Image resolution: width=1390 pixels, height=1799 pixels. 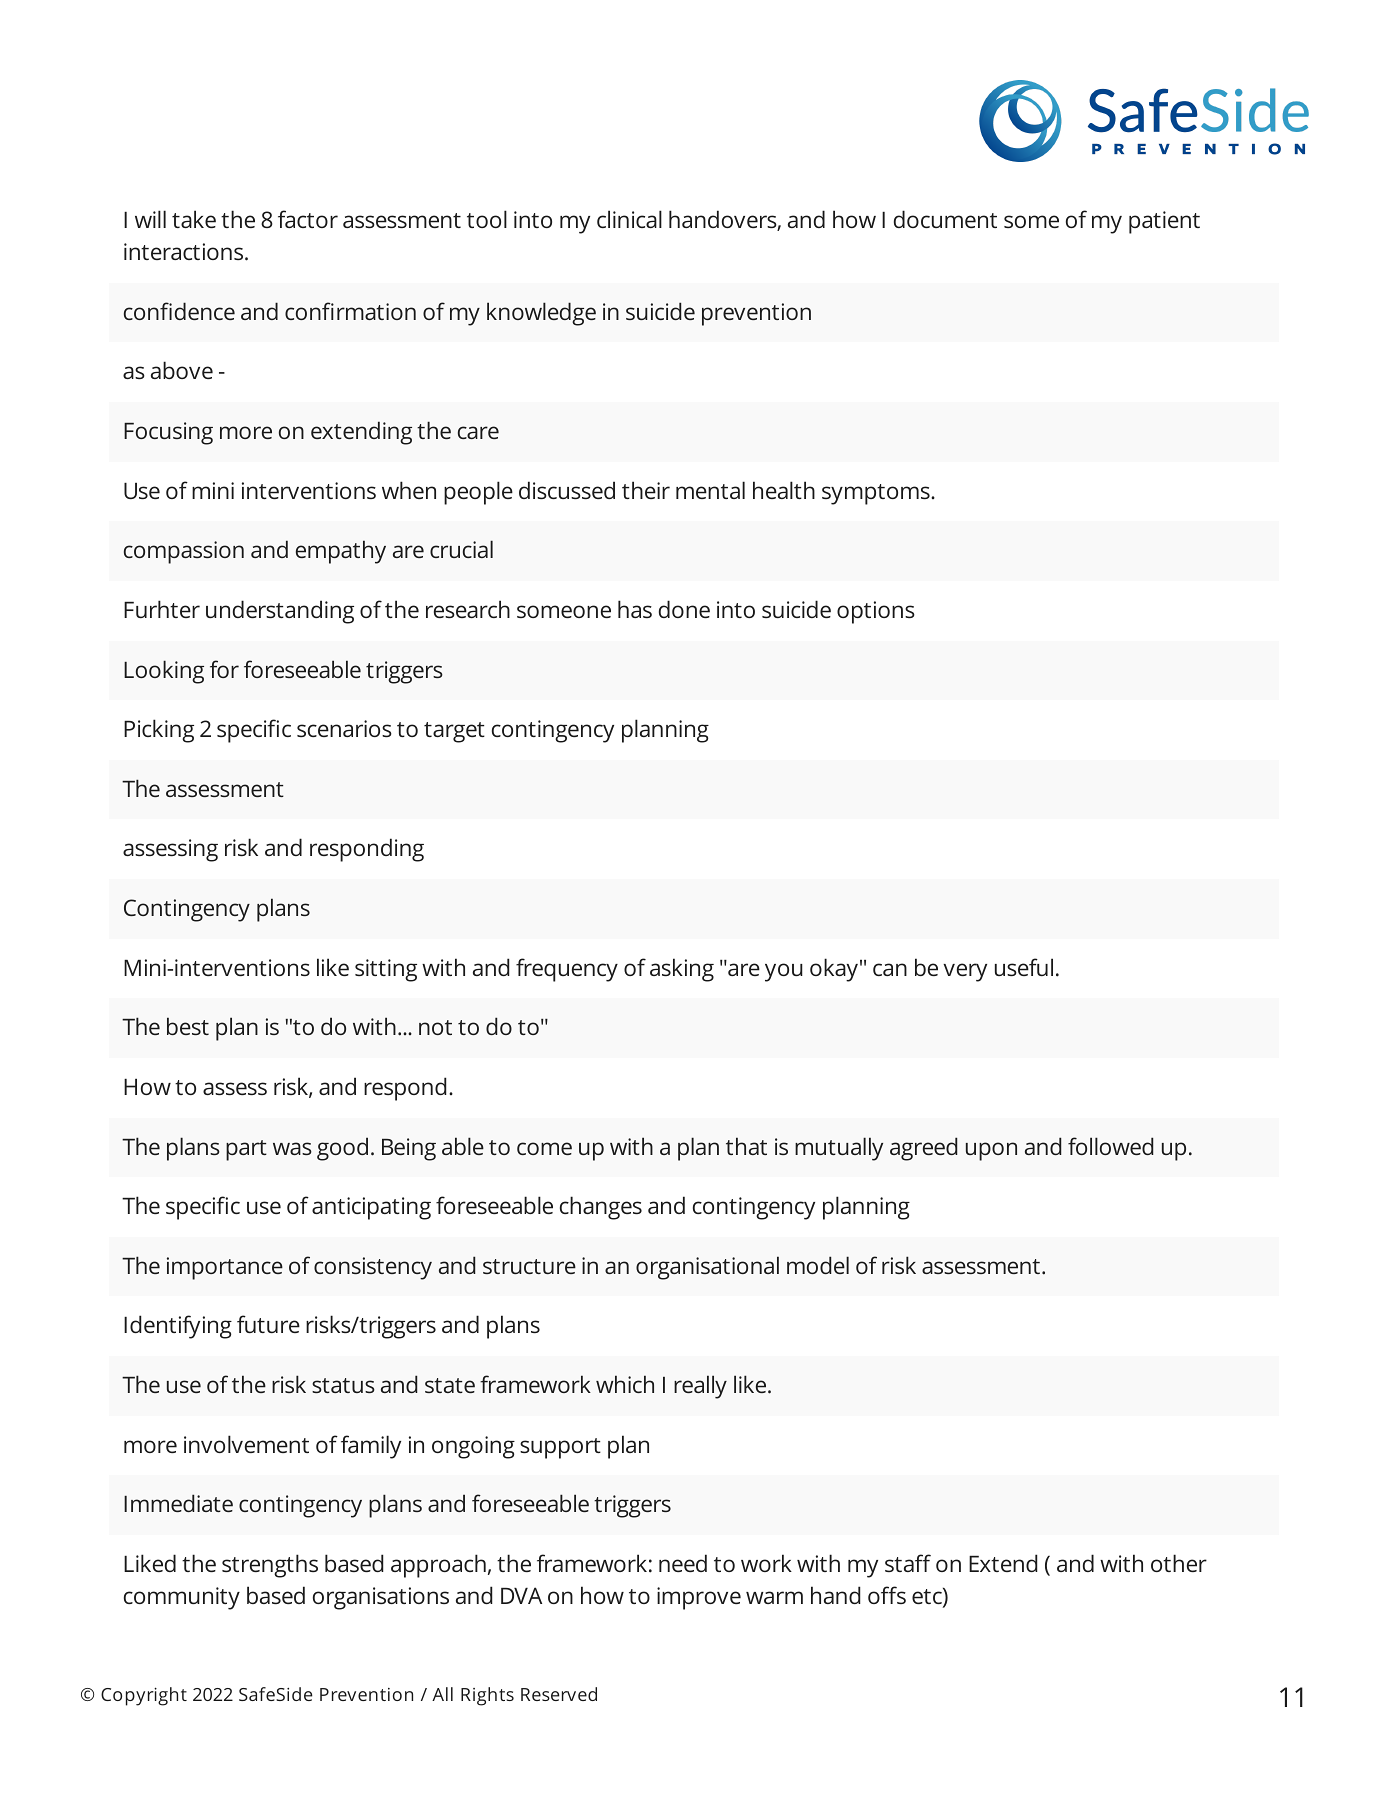 What do you see at coordinates (1179, 1563) in the screenshot?
I see `other` at bounding box center [1179, 1563].
